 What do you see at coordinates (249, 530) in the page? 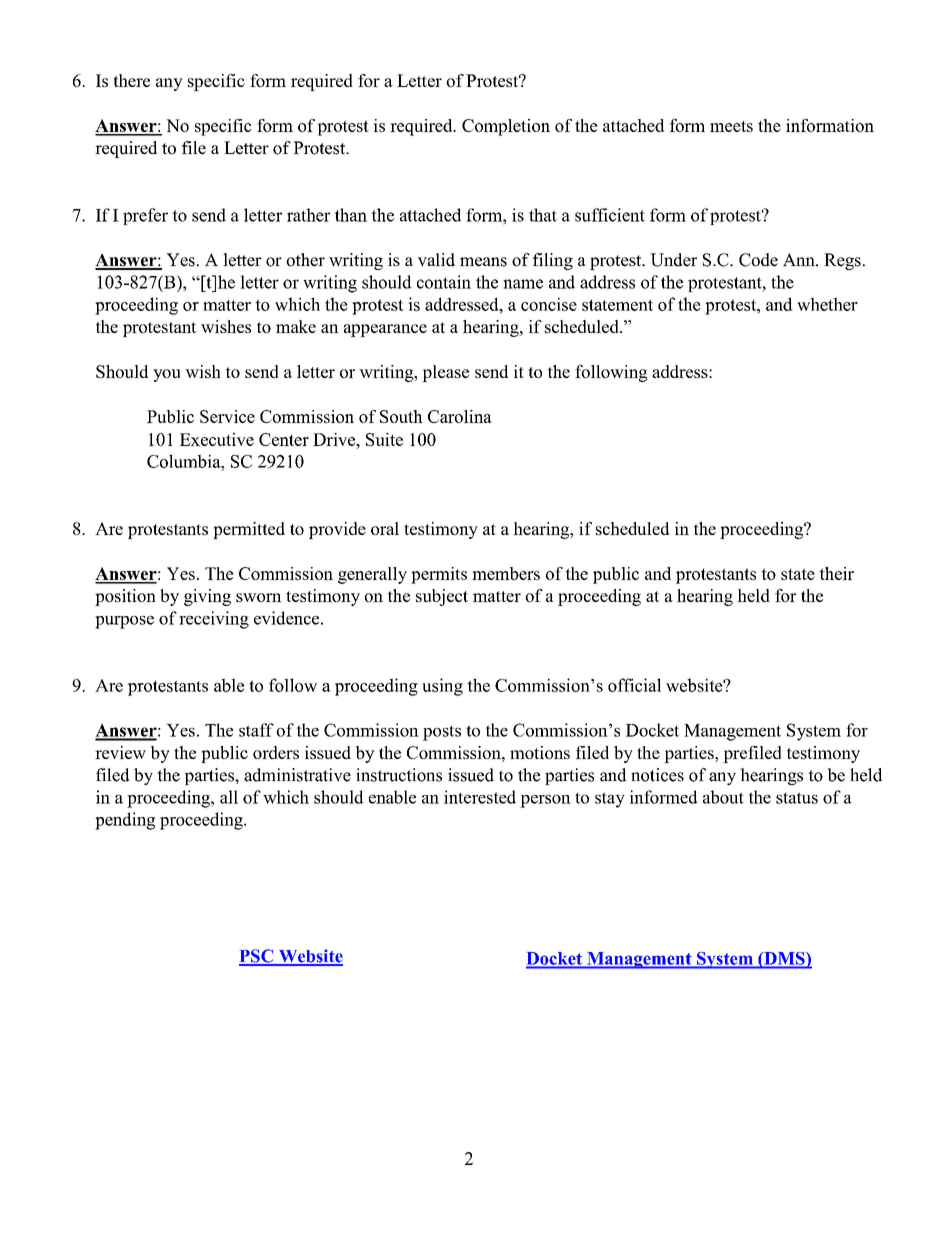
I see `permitted` at bounding box center [249, 530].
